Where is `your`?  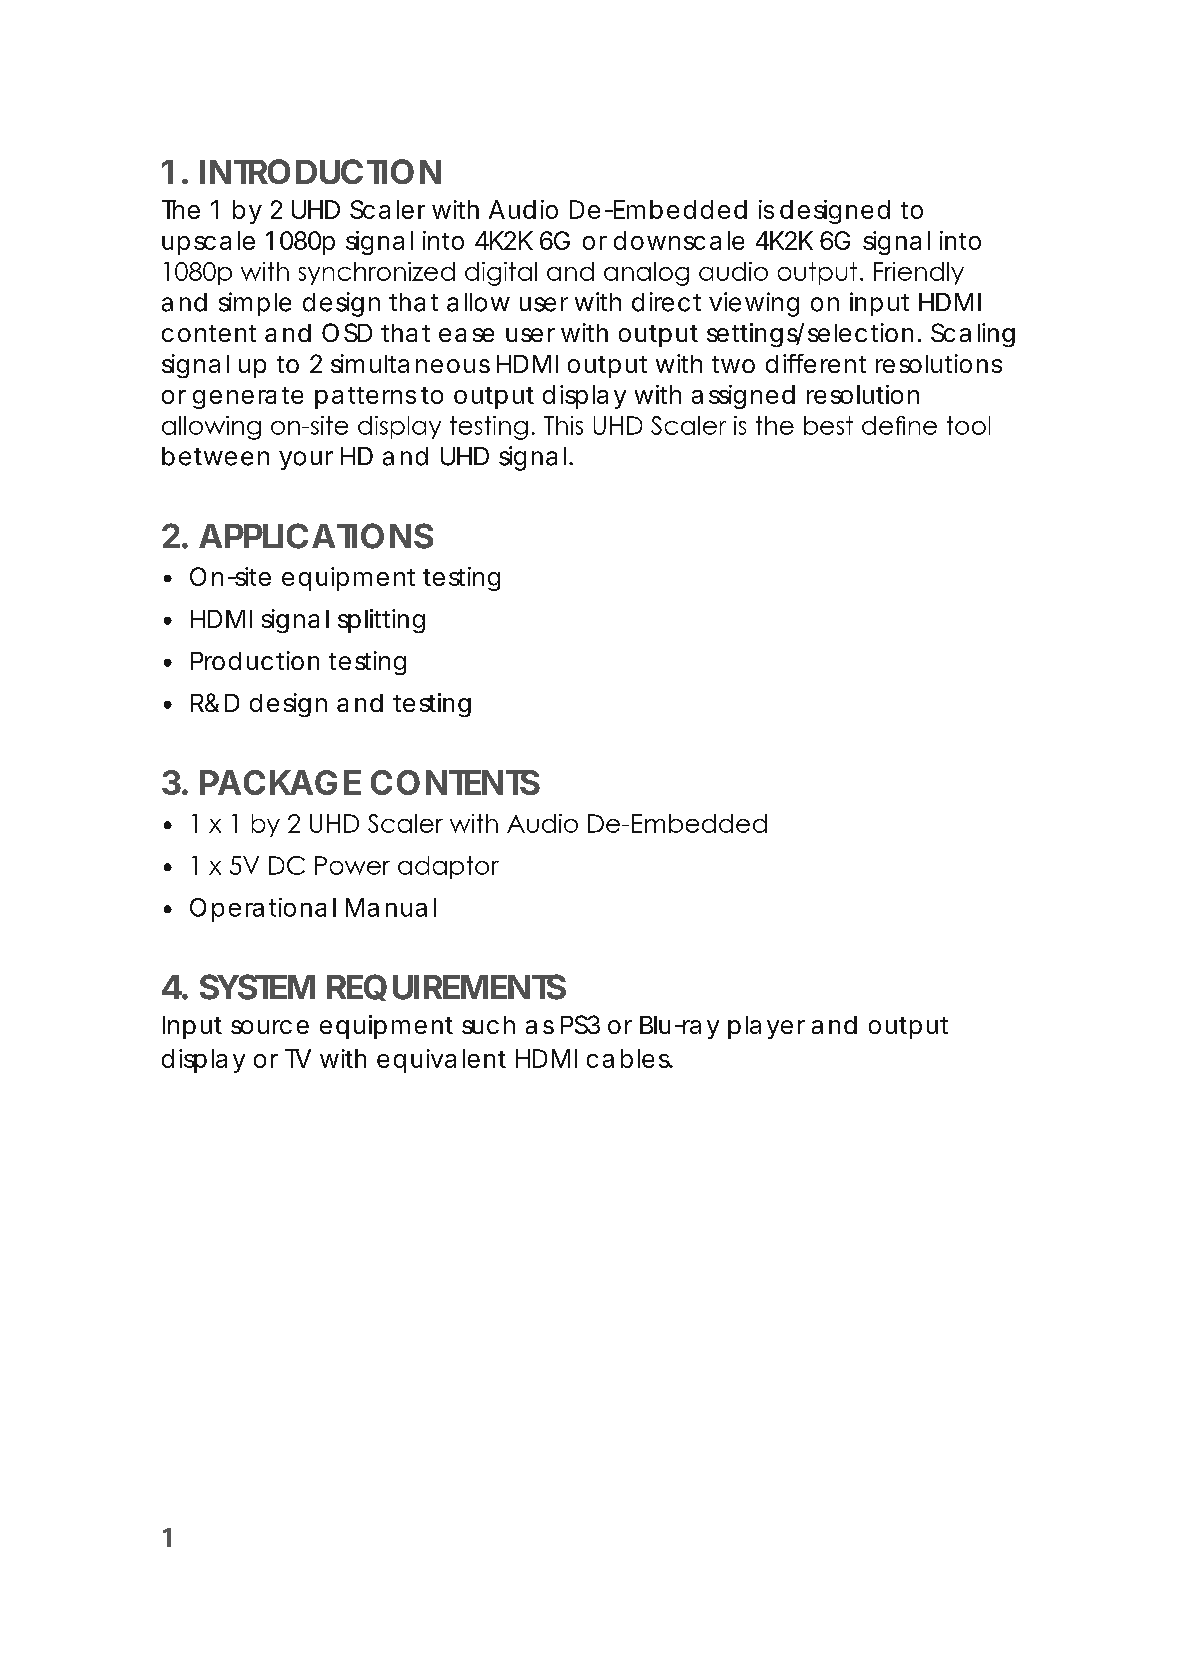
your is located at coordinates (306, 460).
